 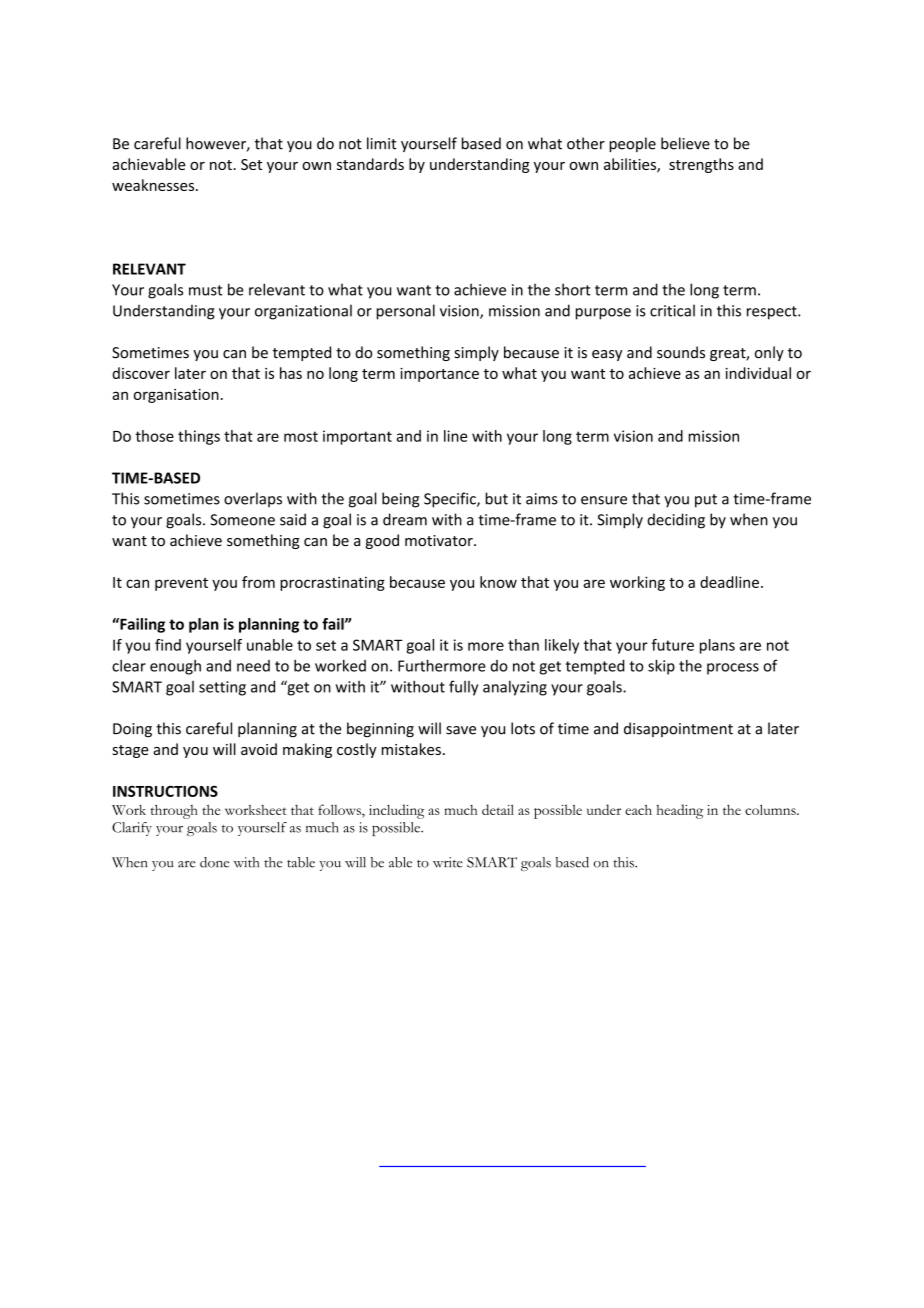 I want to click on done, so click(x=214, y=862).
